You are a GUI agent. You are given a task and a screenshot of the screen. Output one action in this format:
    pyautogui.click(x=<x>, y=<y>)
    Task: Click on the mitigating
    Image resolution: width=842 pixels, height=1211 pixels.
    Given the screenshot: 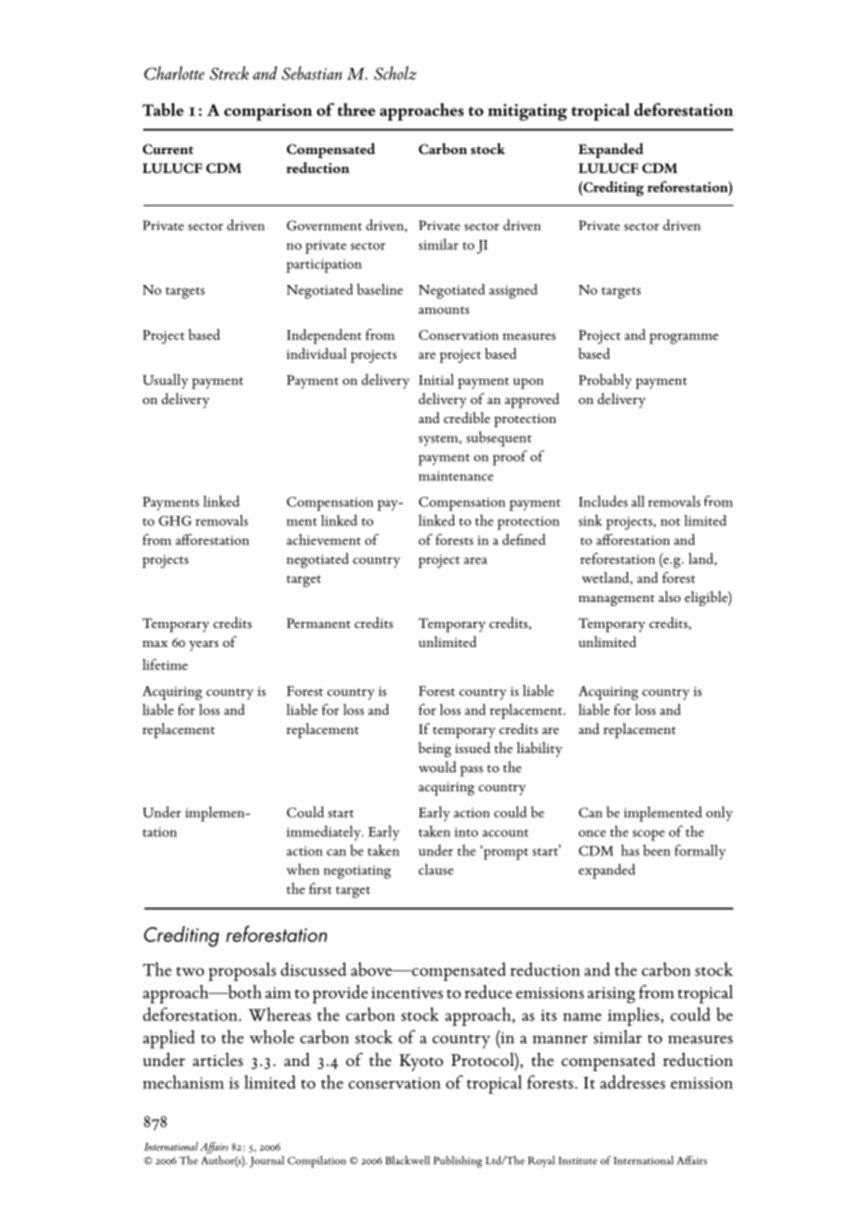 What is the action you would take?
    pyautogui.click(x=527, y=112)
